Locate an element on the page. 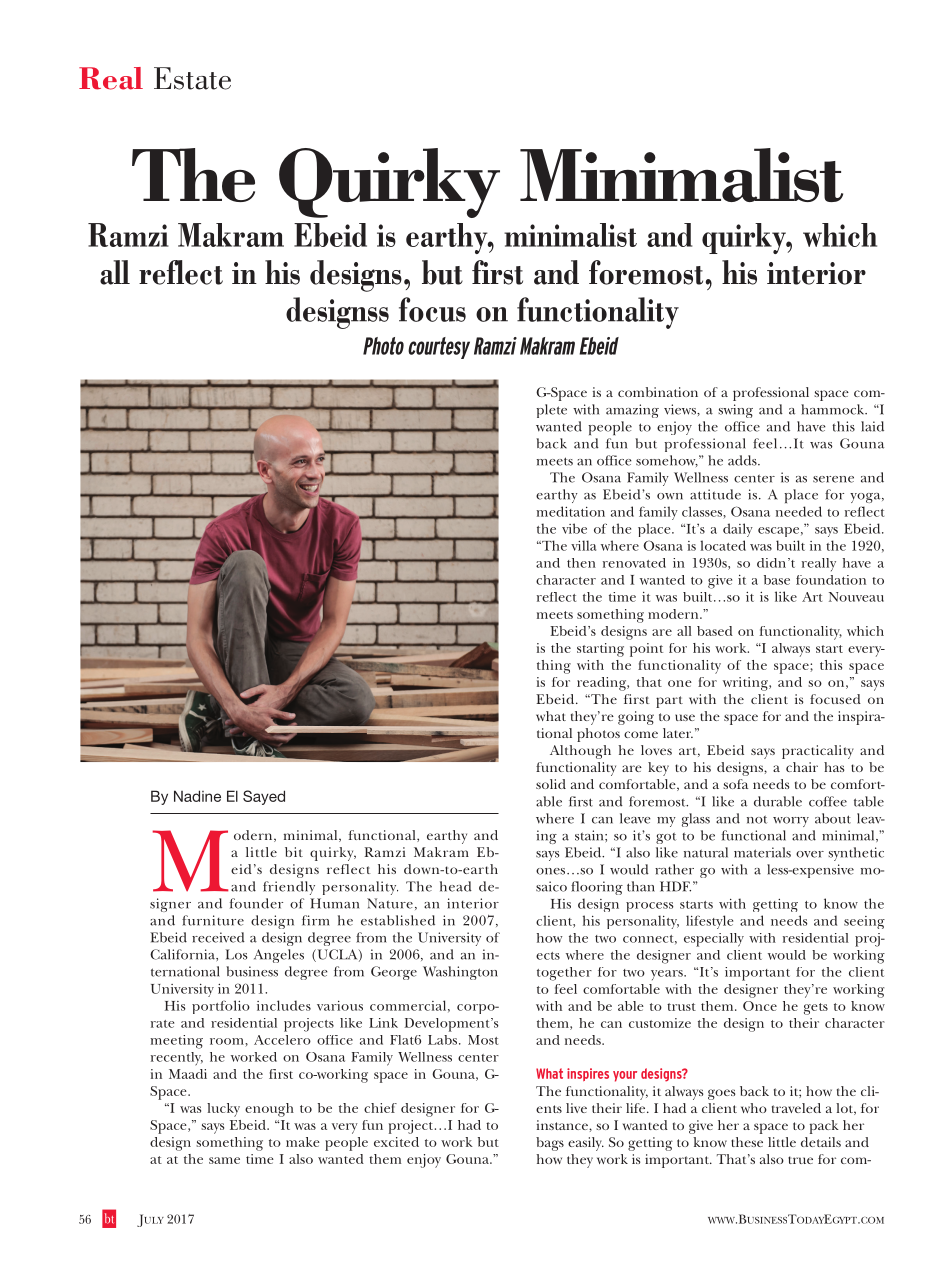  Nadine is located at coordinates (197, 796).
